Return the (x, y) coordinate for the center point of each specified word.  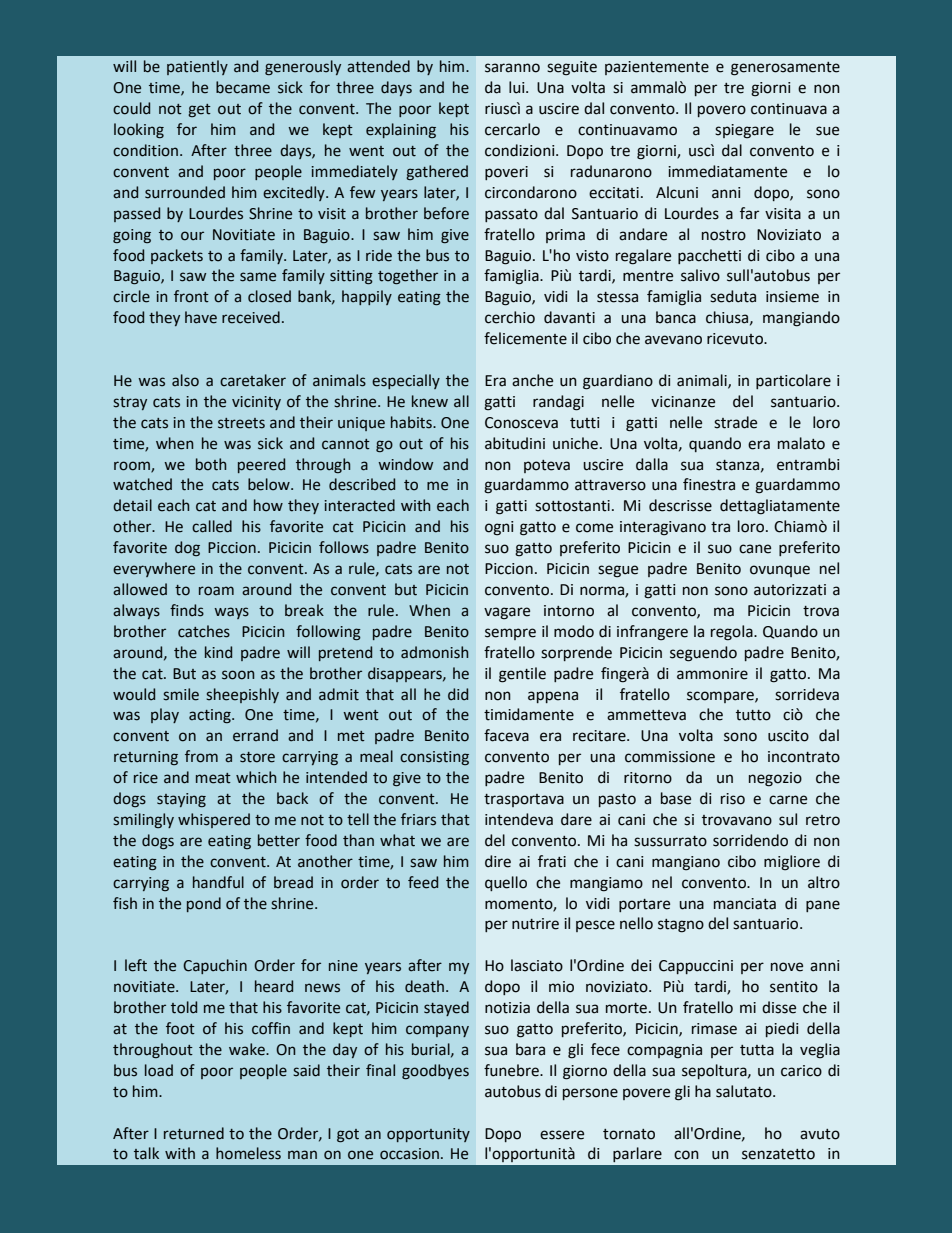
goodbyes (435, 1071)
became (243, 87)
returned (194, 1133)
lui (518, 87)
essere (562, 1135)
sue (827, 131)
